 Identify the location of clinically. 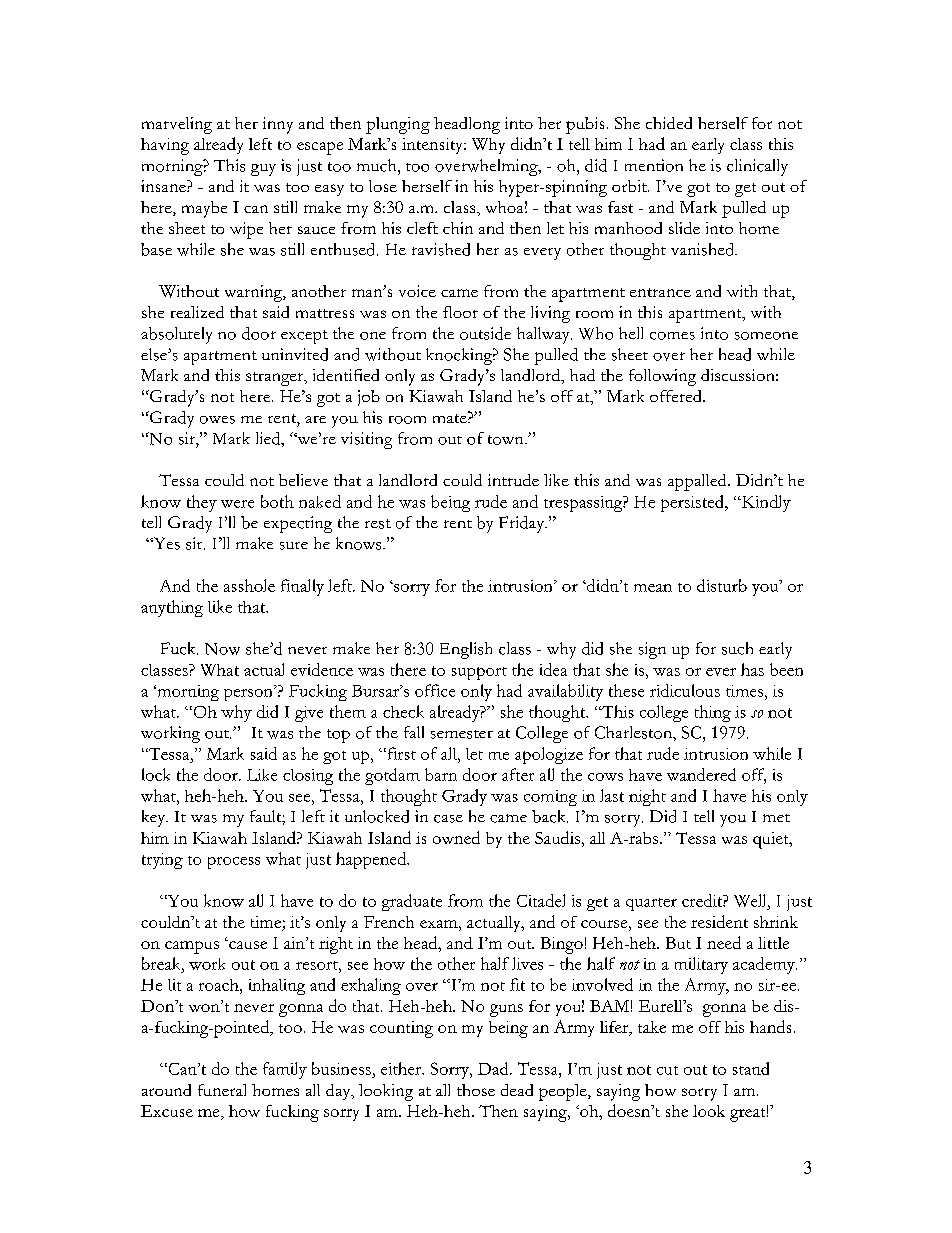
(757, 167).
